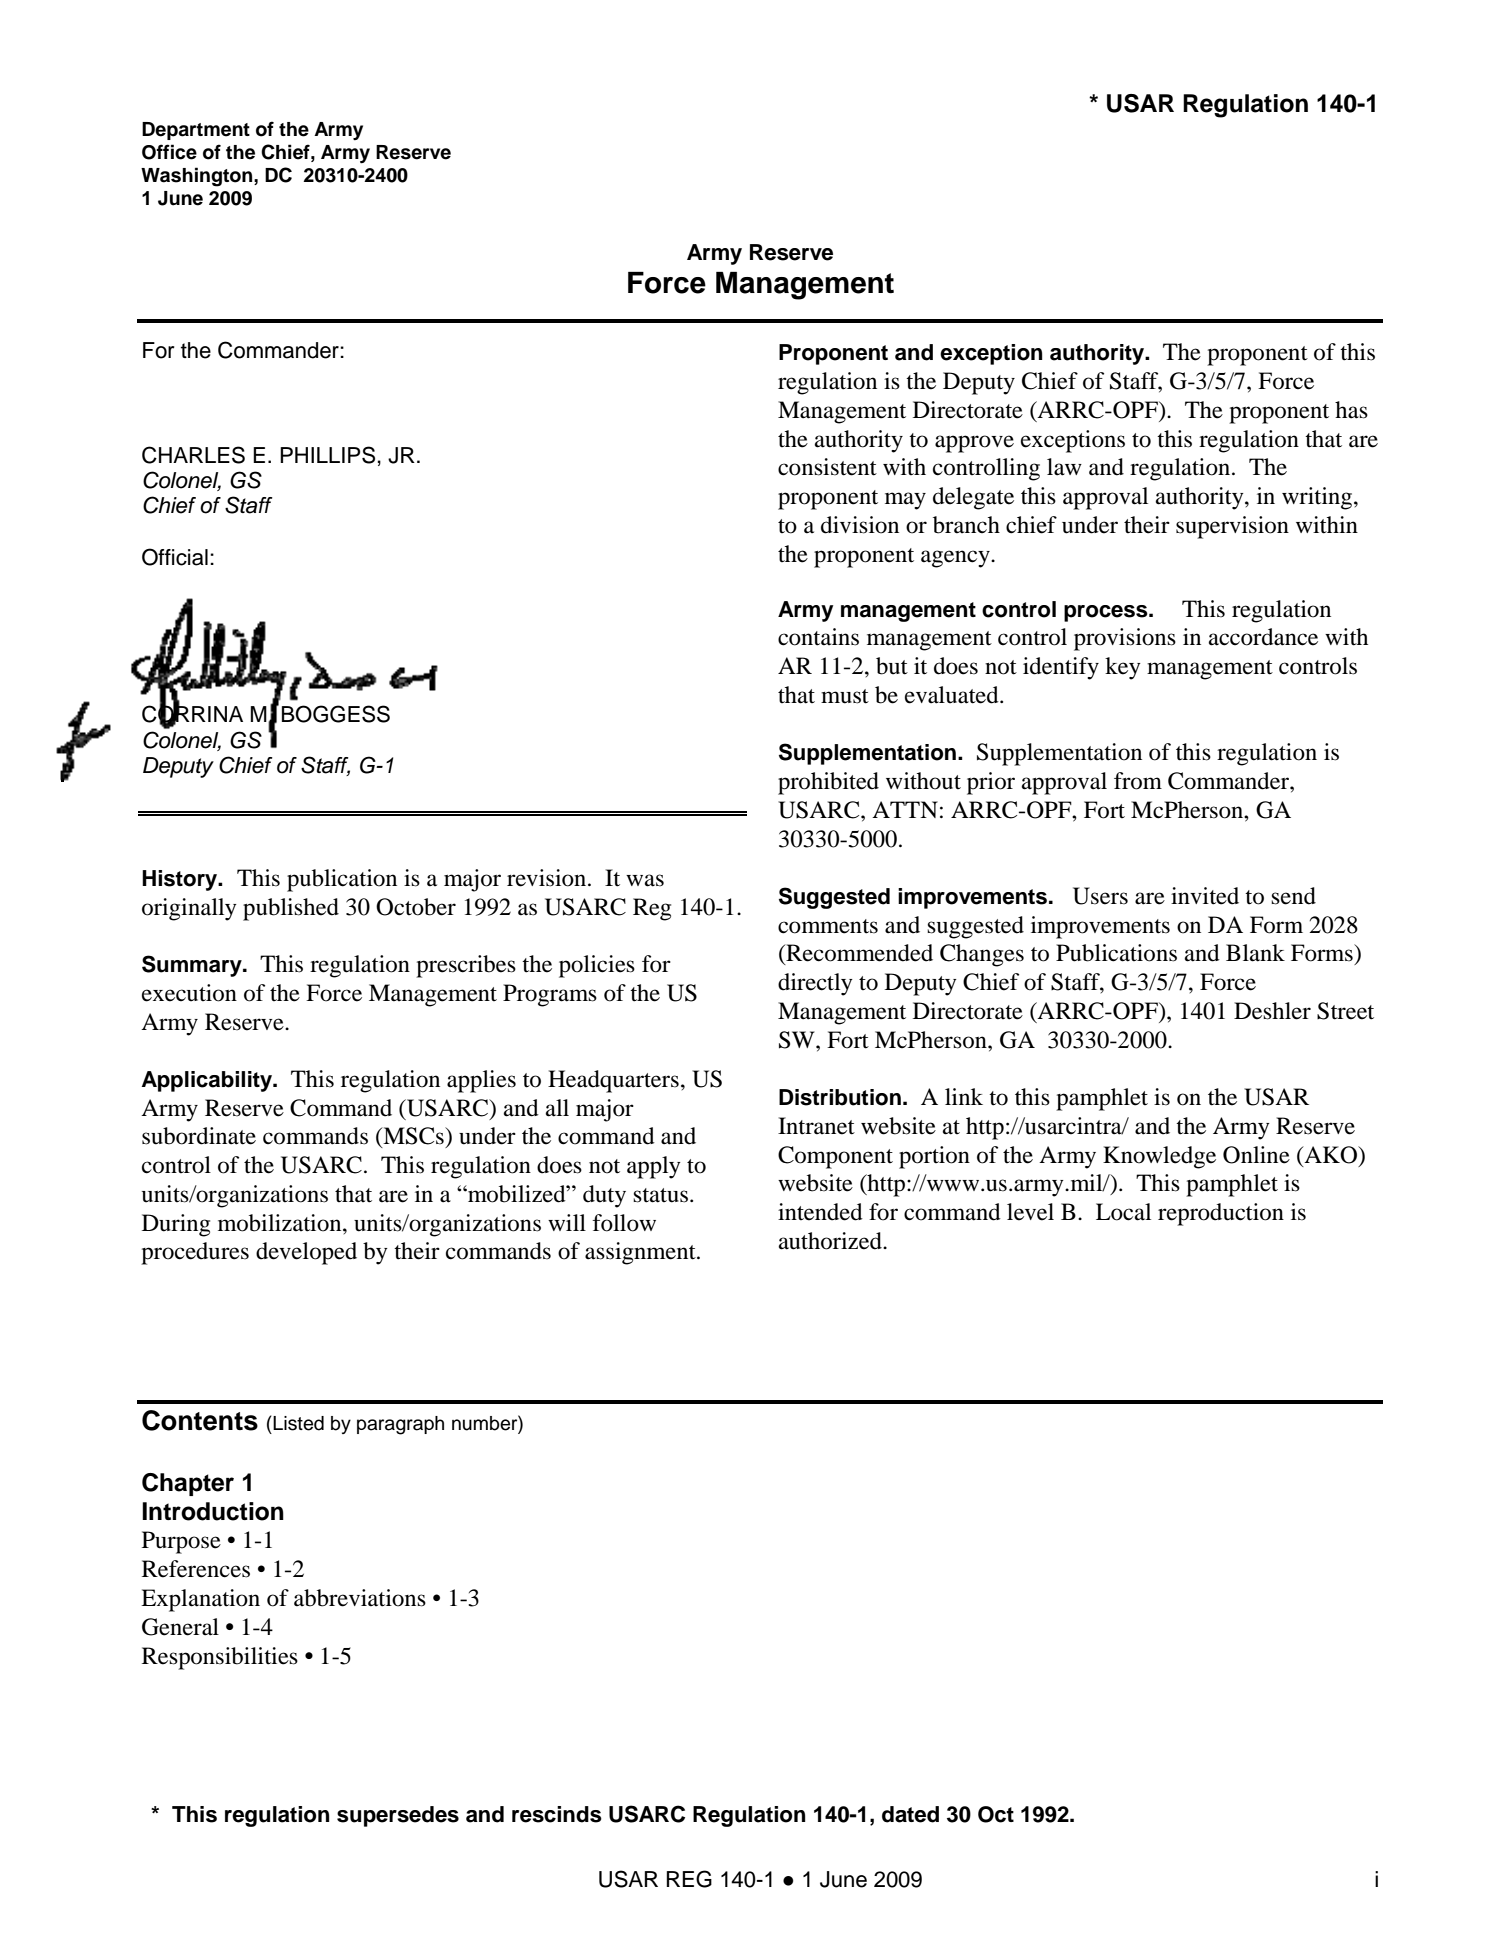 The height and width of the screenshot is (1945, 1503). I want to click on dated, so click(910, 1814).
